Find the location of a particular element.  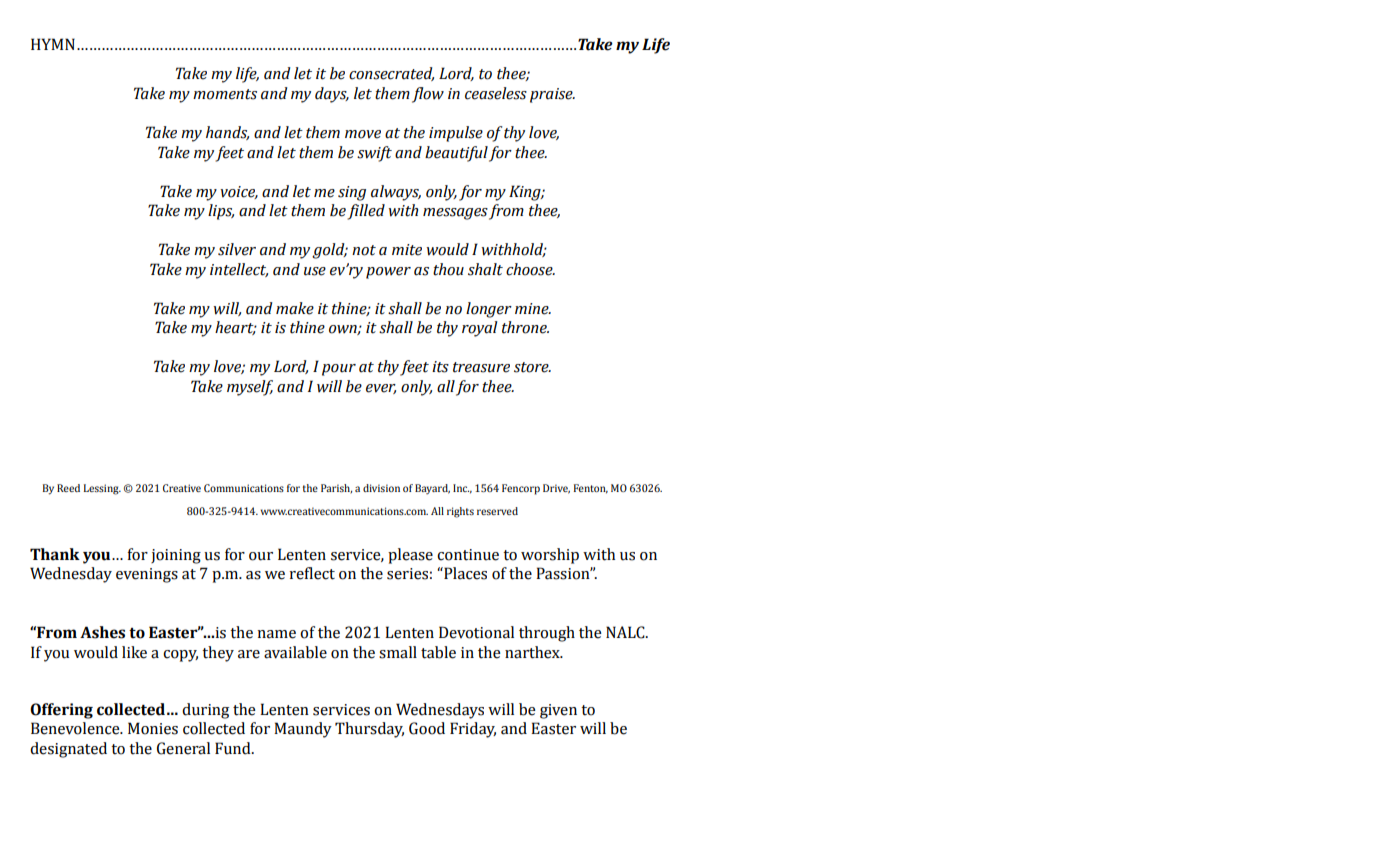

move is located at coordinates (363, 134).
